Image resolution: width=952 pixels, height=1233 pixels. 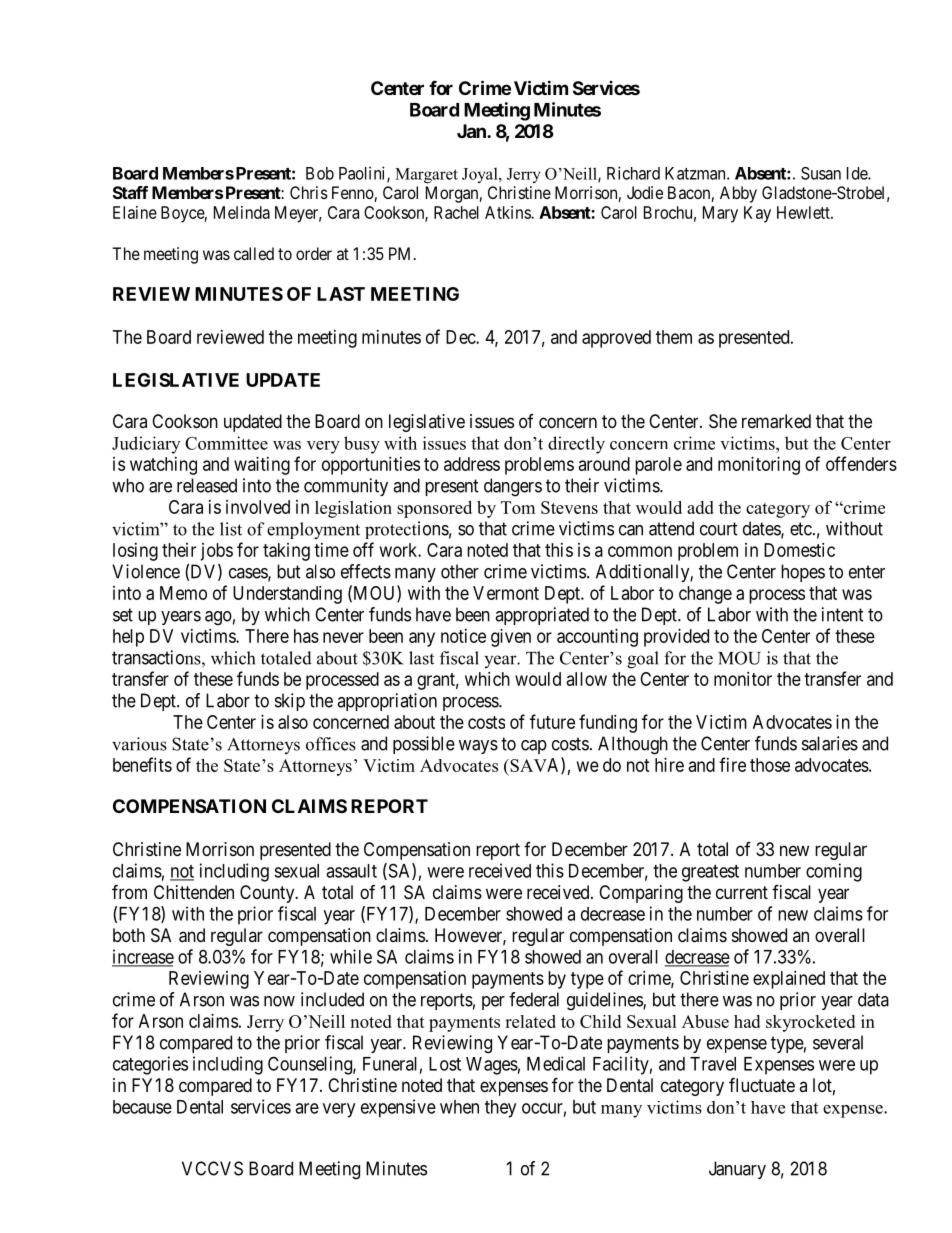 What do you see at coordinates (518, 507) in the page?
I see `Tom` at bounding box center [518, 507].
